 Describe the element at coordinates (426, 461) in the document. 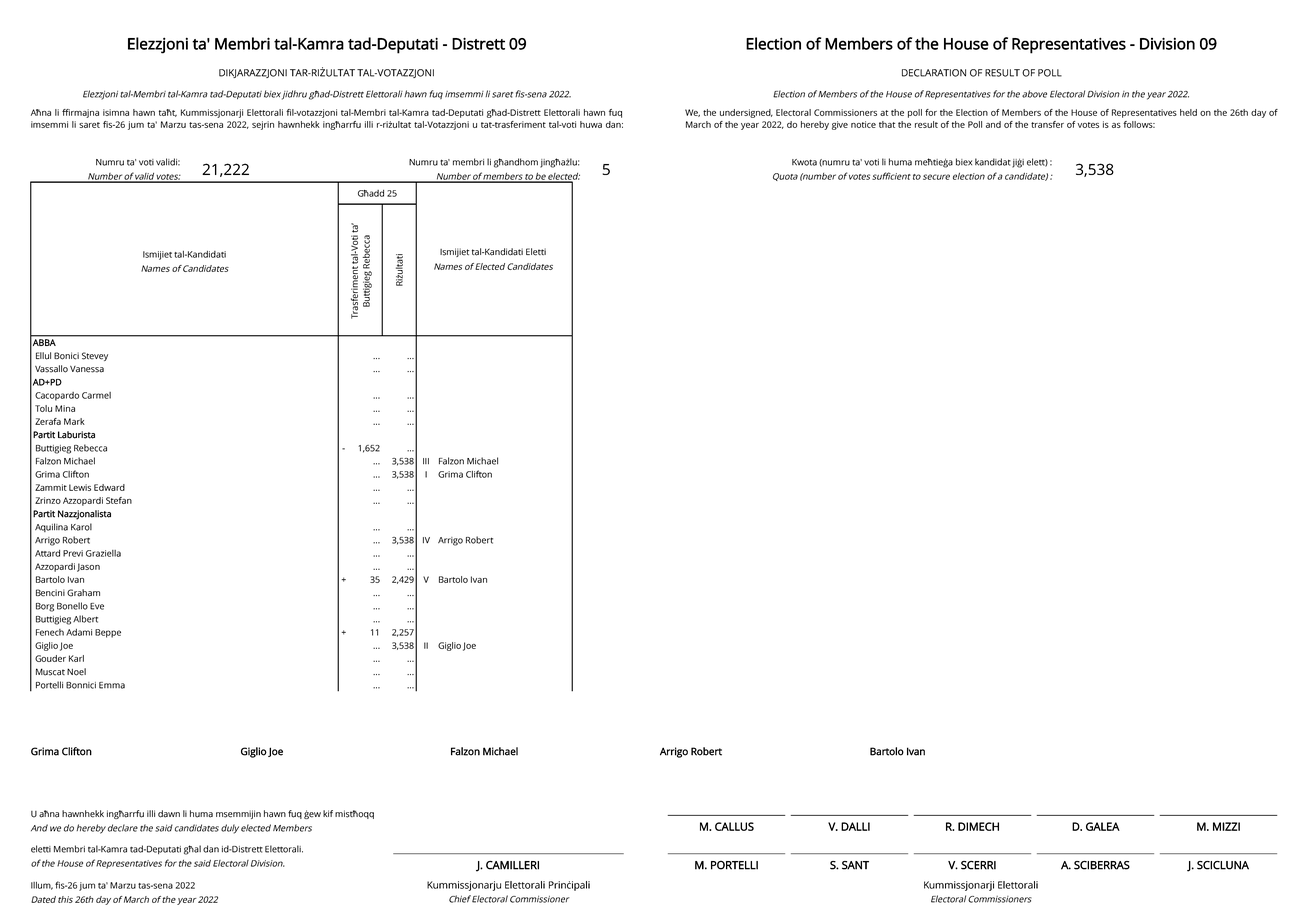

I see `III` at that location.
